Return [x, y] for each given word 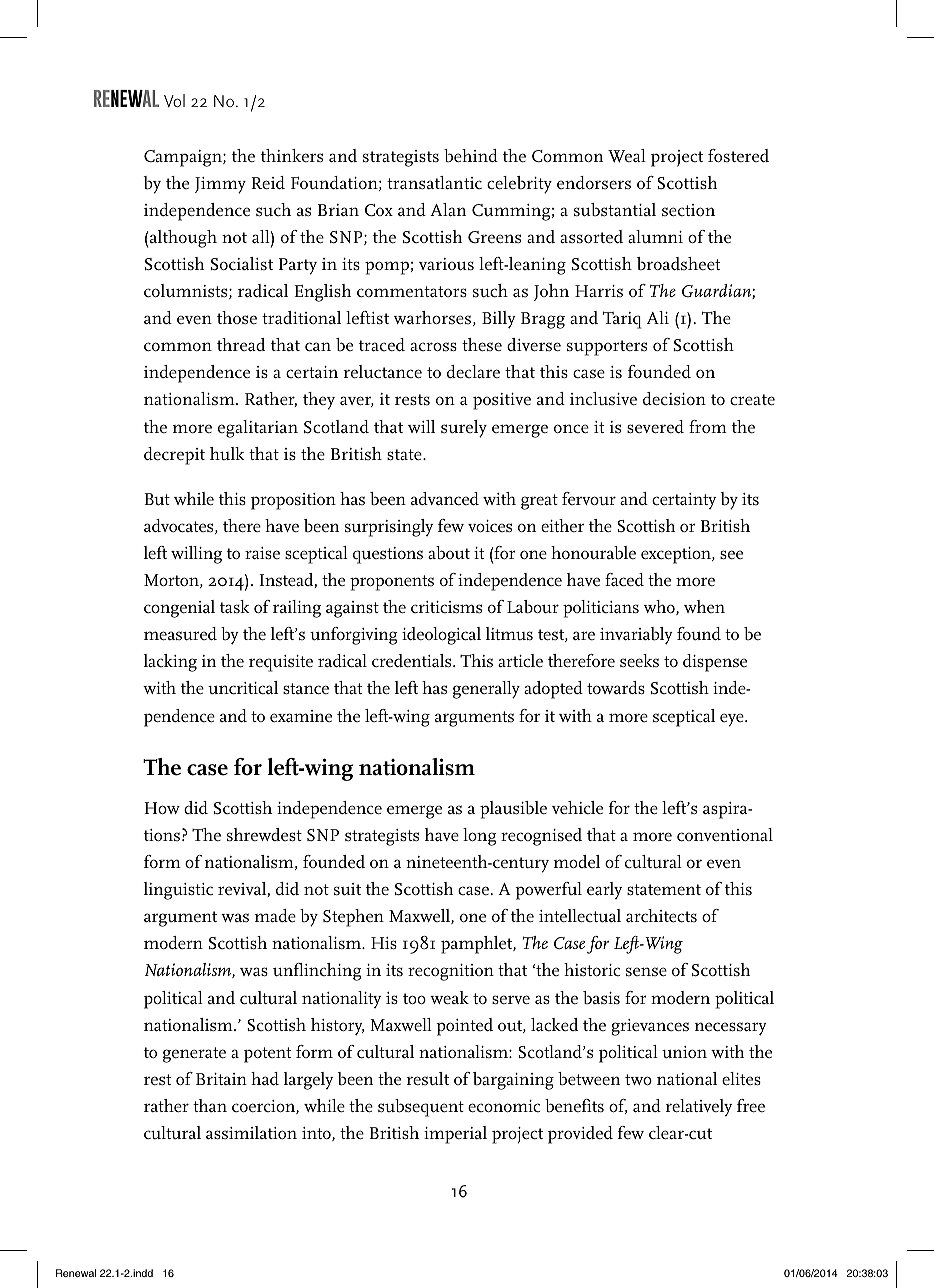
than [210, 1105]
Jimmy [220, 185]
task [235, 606]
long [479, 837]
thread [241, 344]
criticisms [446, 607]
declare [473, 372]
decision [674, 399]
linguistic [178, 891]
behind [471, 156]
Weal [627, 156]
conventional [725, 835]
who [660, 607]
